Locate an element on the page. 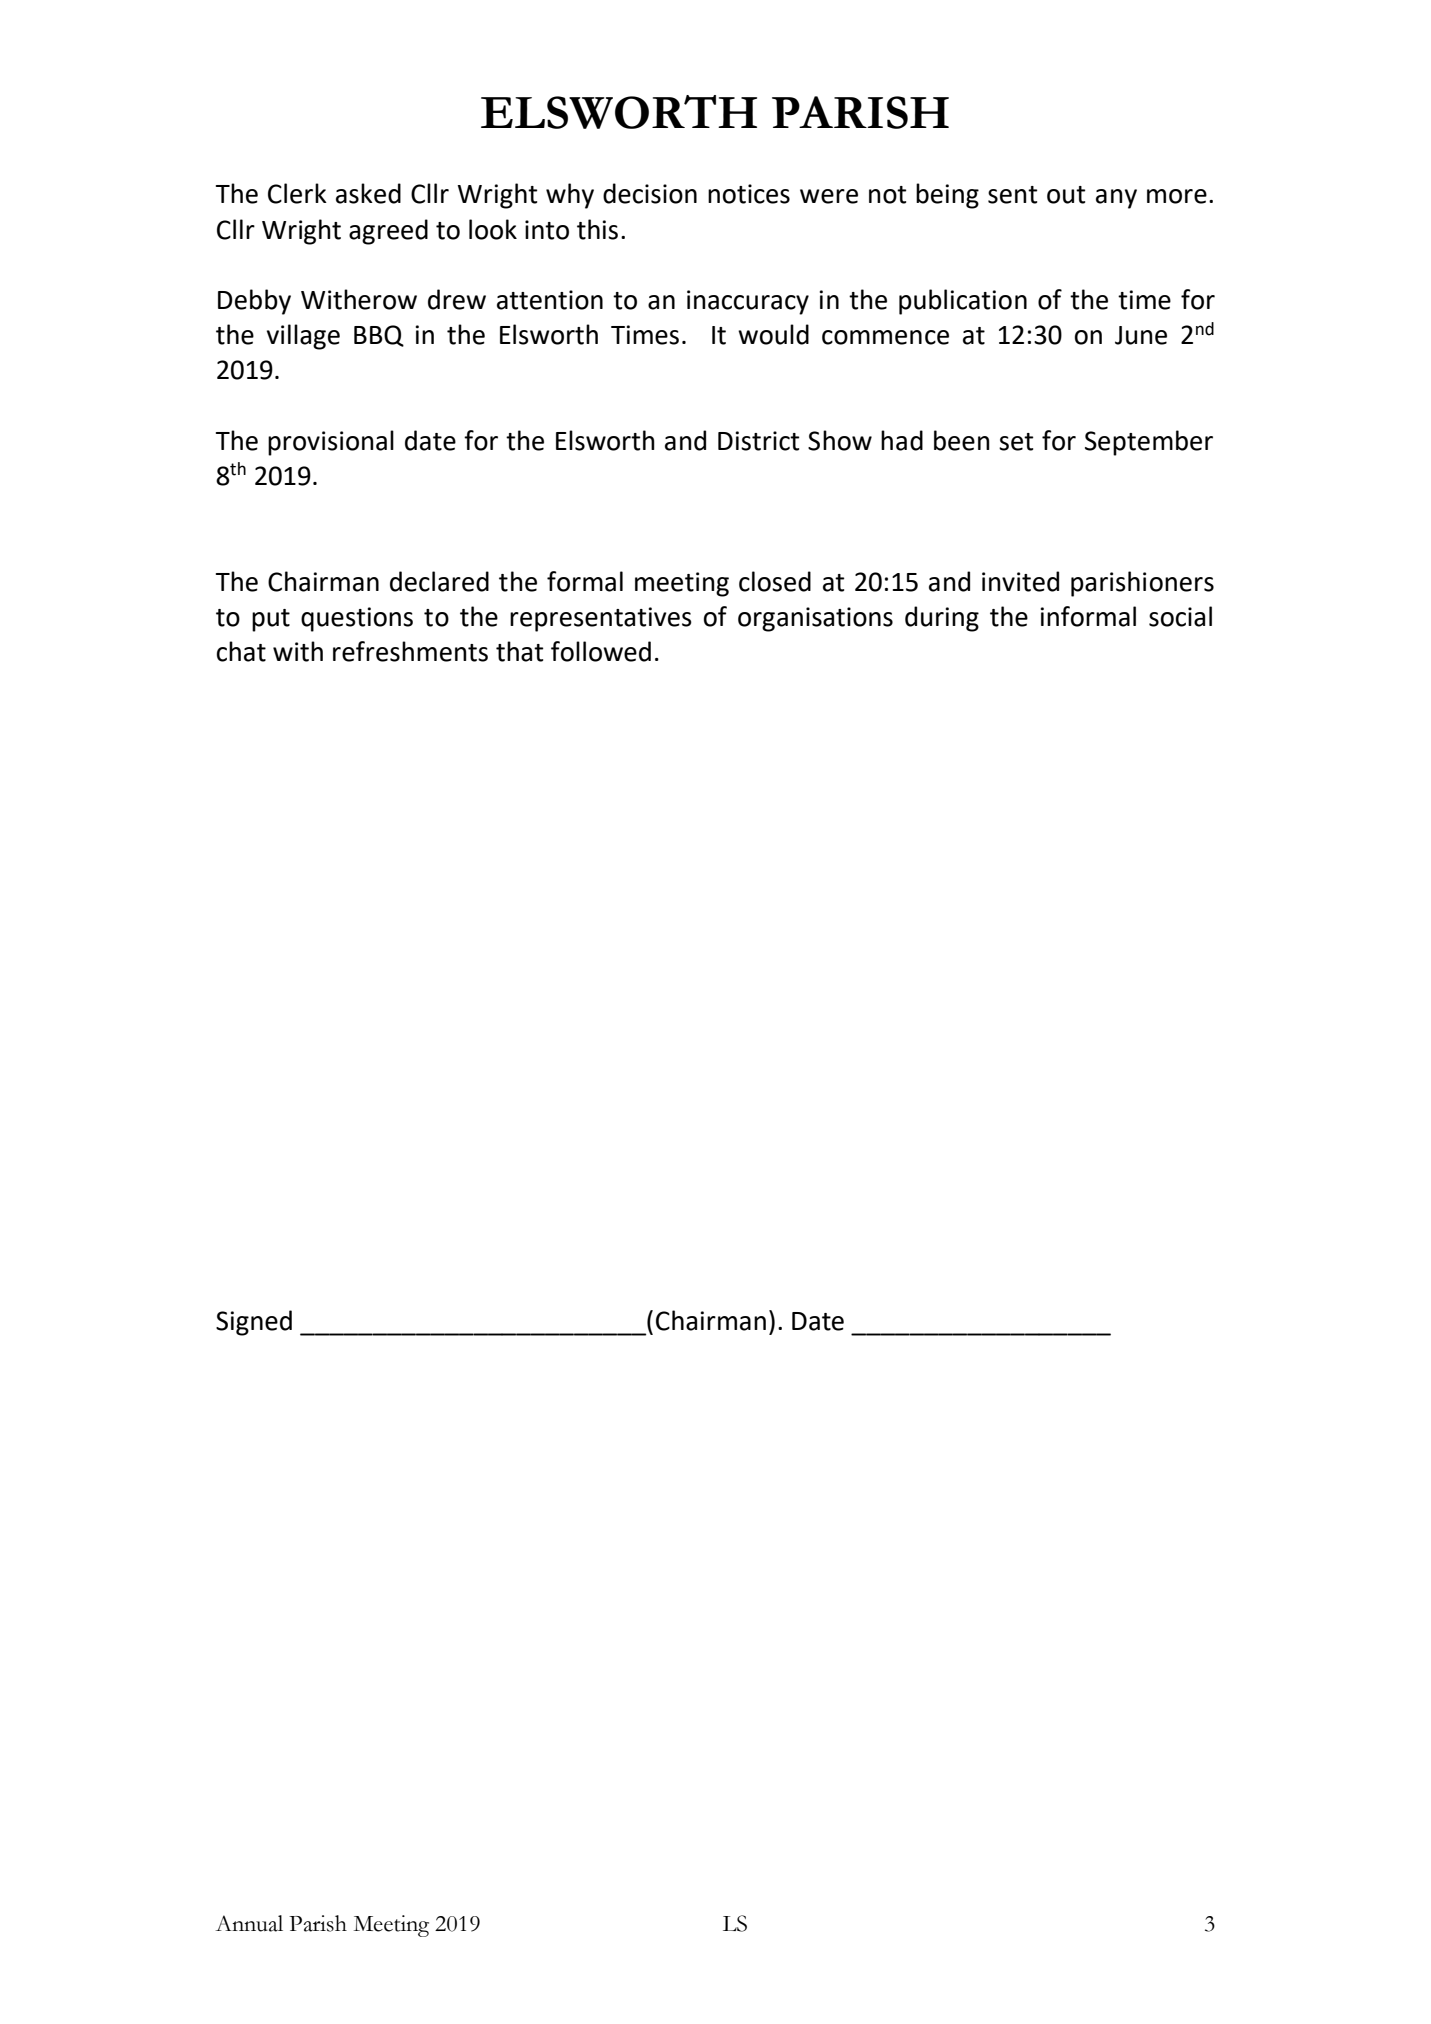 The image size is (1431, 2024). during is located at coordinates (942, 619).
